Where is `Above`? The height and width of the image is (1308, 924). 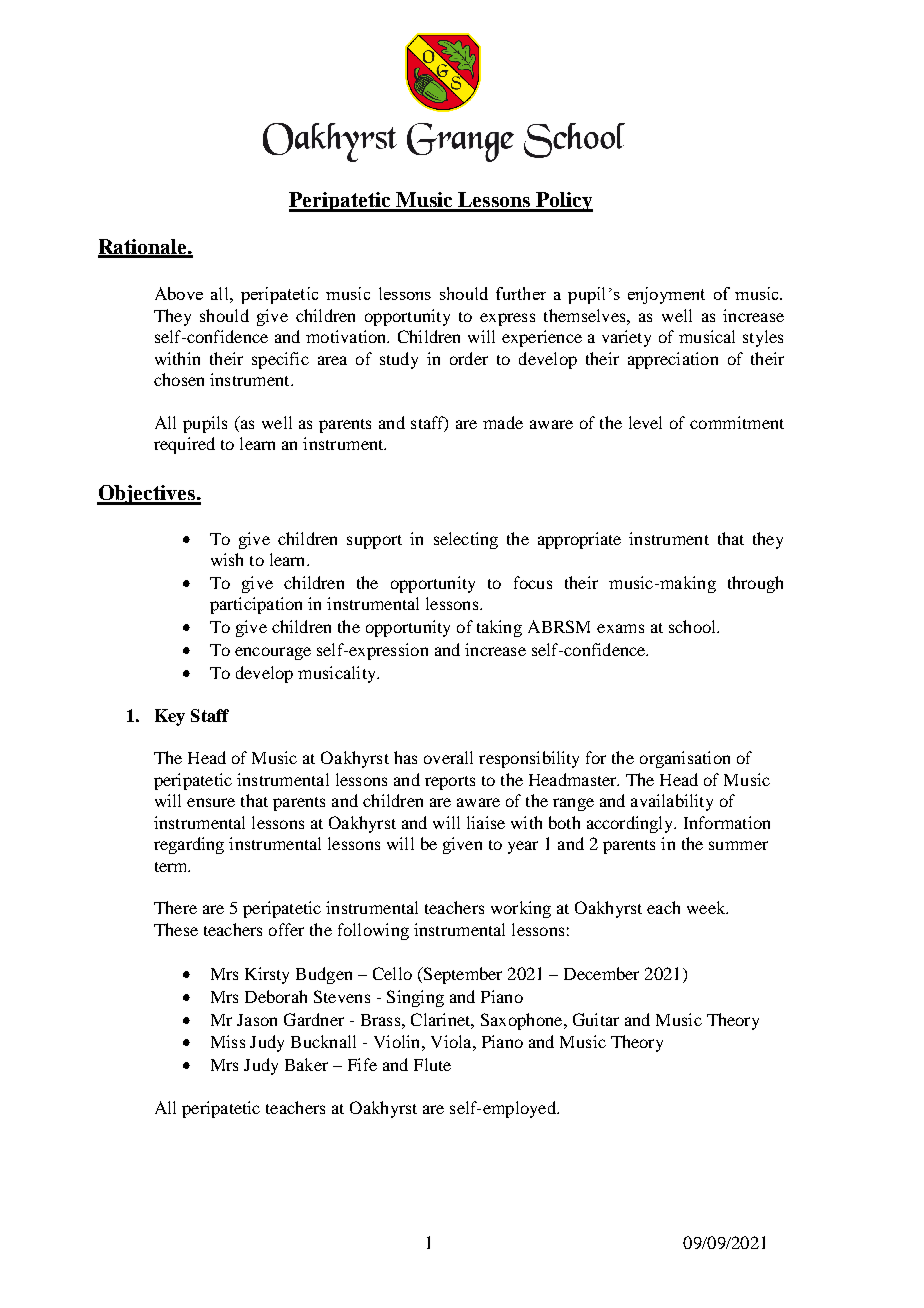
Above is located at coordinates (179, 293).
